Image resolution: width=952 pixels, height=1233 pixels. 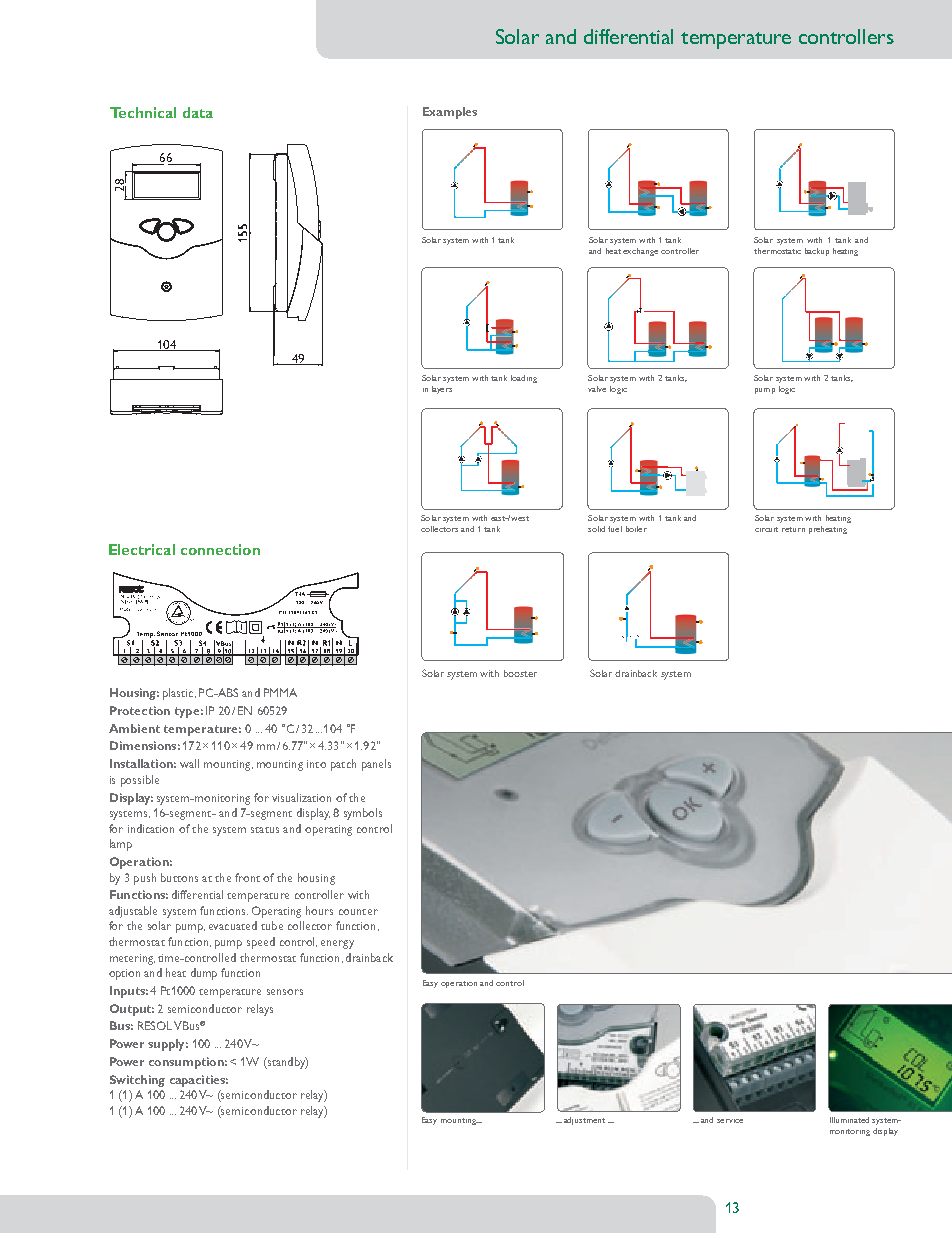 What do you see at coordinates (198, 112) in the screenshot?
I see `data` at bounding box center [198, 112].
